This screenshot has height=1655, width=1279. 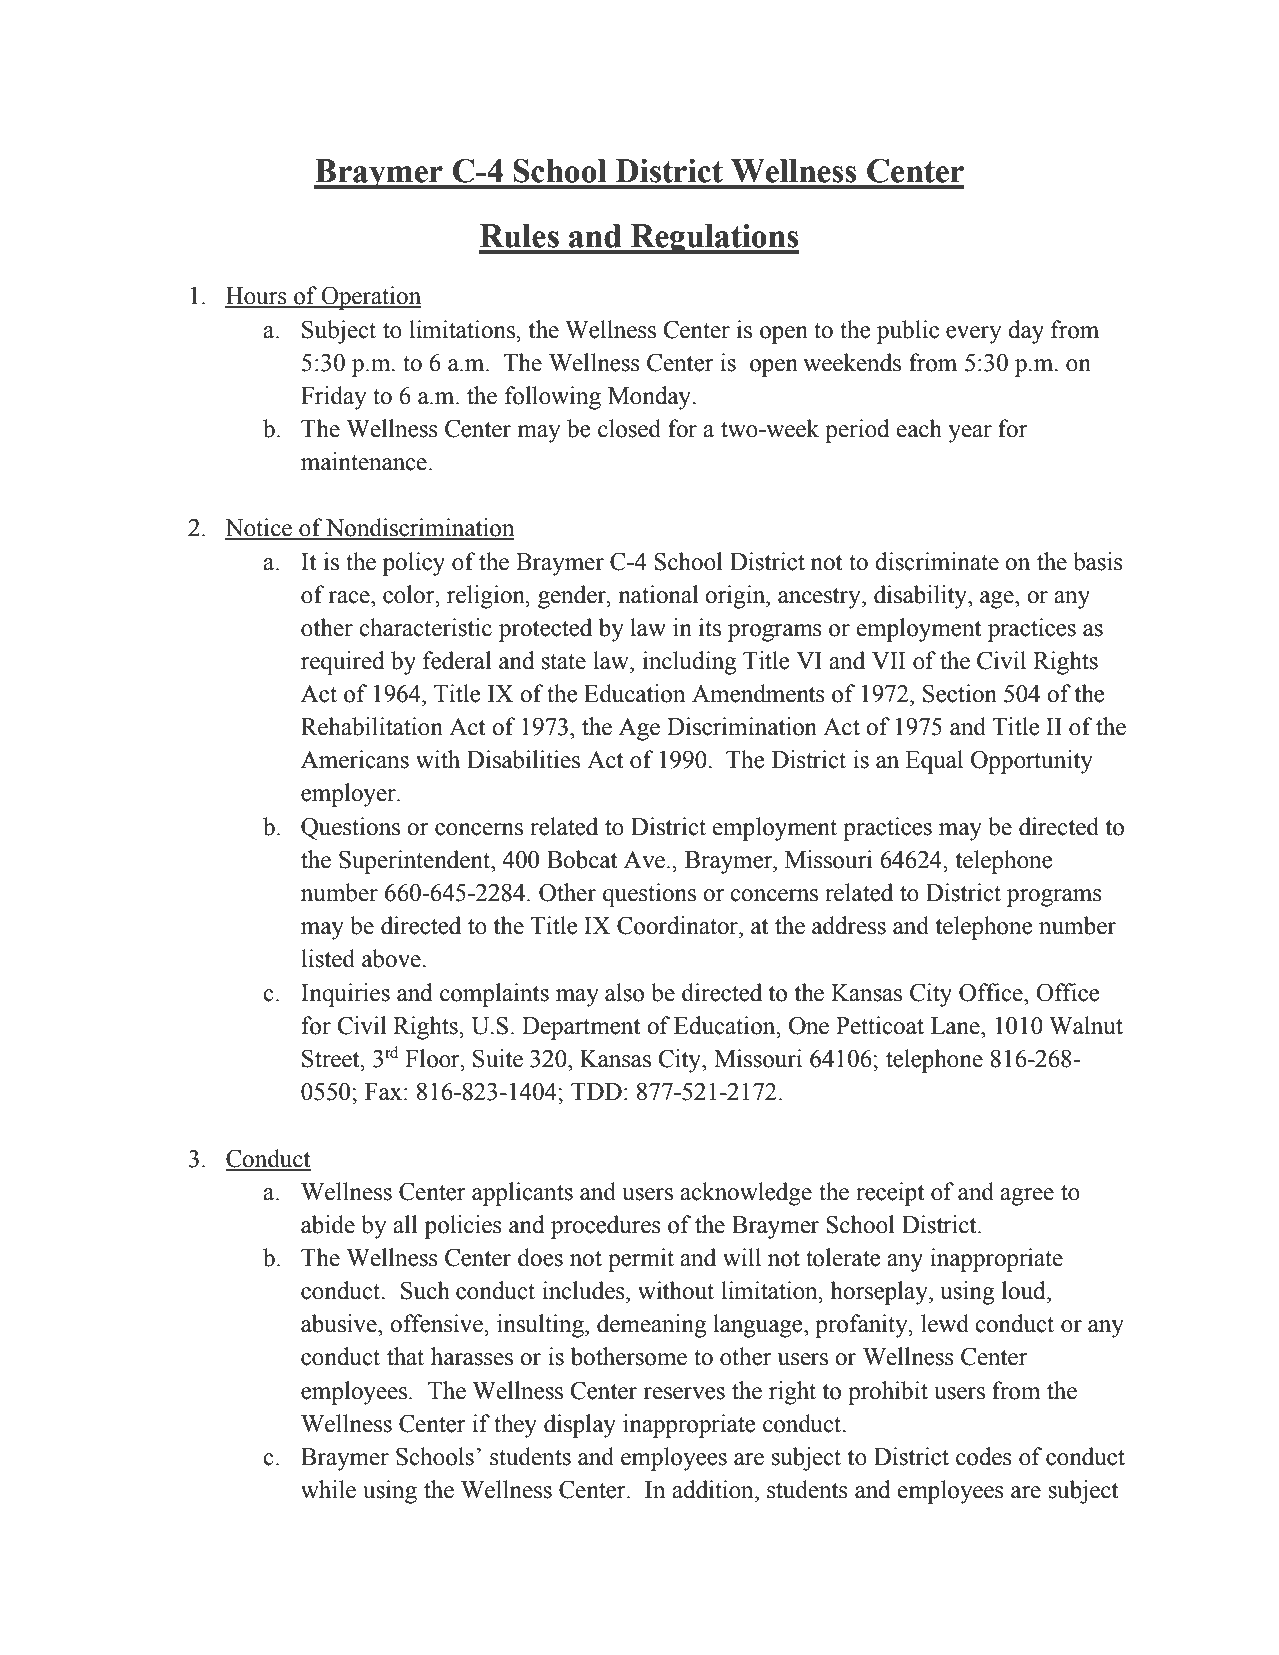 What do you see at coordinates (984, 1456) in the screenshot?
I see `codes` at bounding box center [984, 1456].
